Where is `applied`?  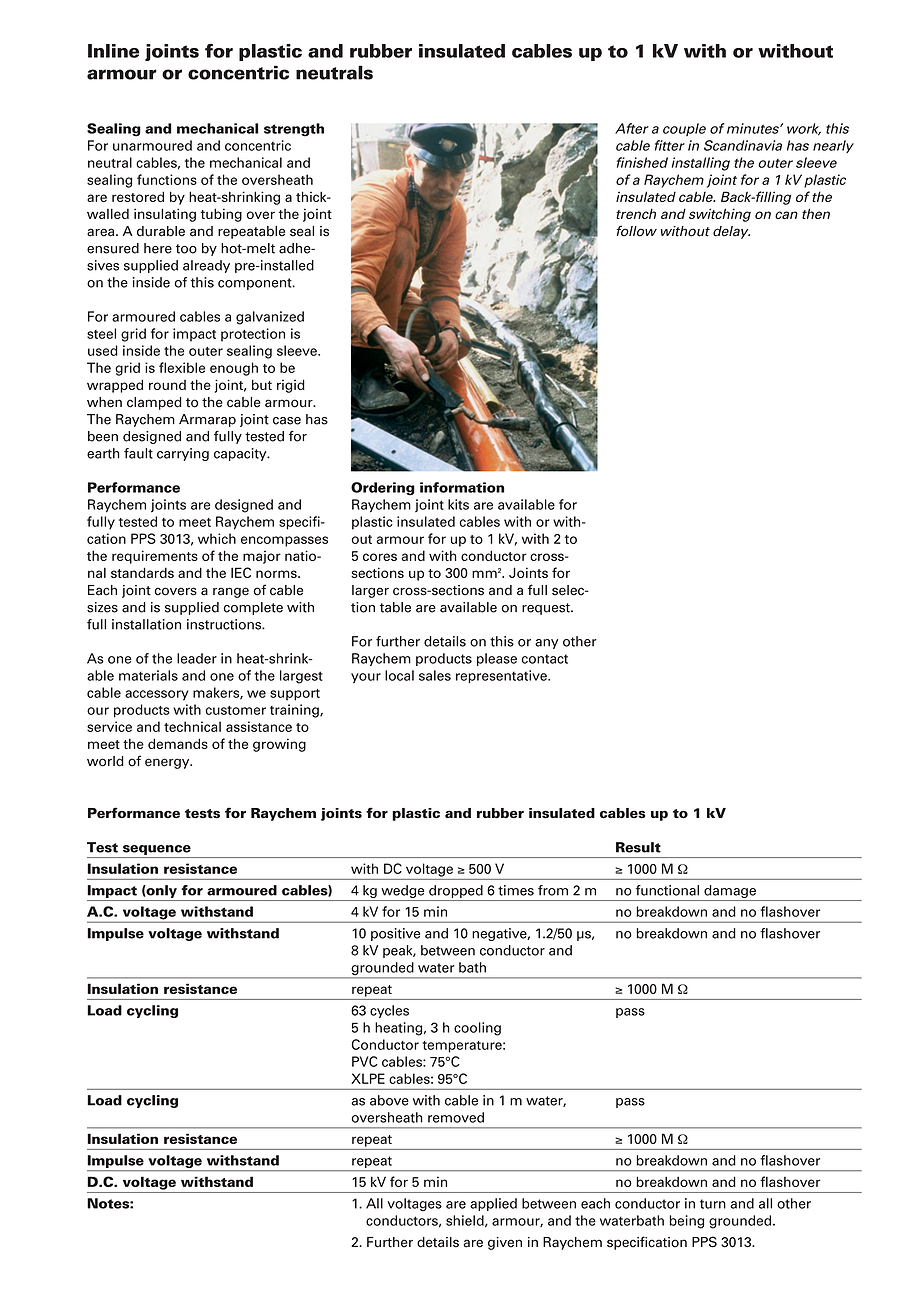 applied is located at coordinates (493, 1204).
